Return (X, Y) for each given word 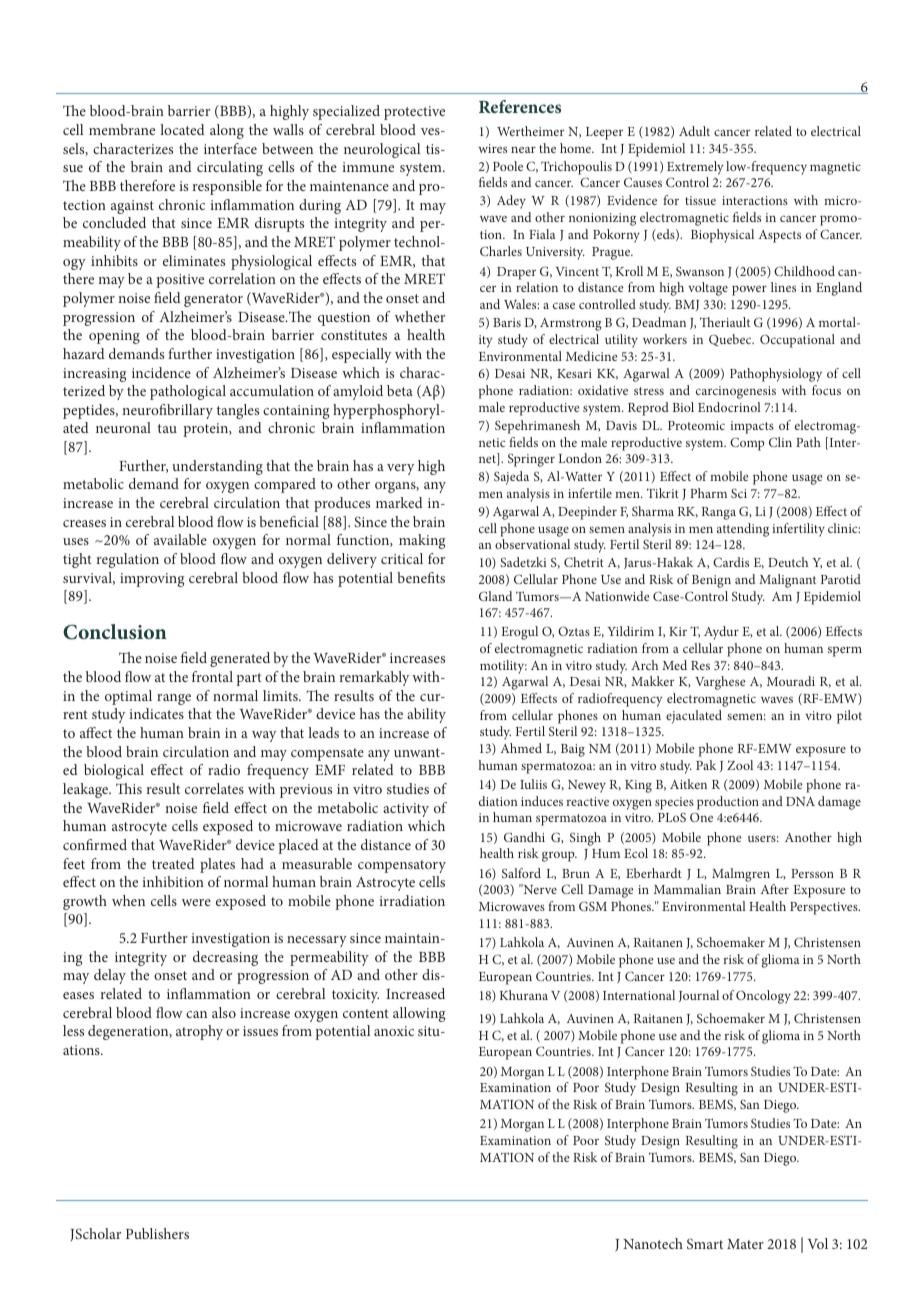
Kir (678, 631)
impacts (752, 427)
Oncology (763, 997)
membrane (122, 129)
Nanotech (653, 1243)
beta (400, 390)
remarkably (374, 678)
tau (167, 428)
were (196, 902)
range (174, 699)
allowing (419, 1014)
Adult (694, 131)
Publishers (157, 1233)
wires (493, 148)
